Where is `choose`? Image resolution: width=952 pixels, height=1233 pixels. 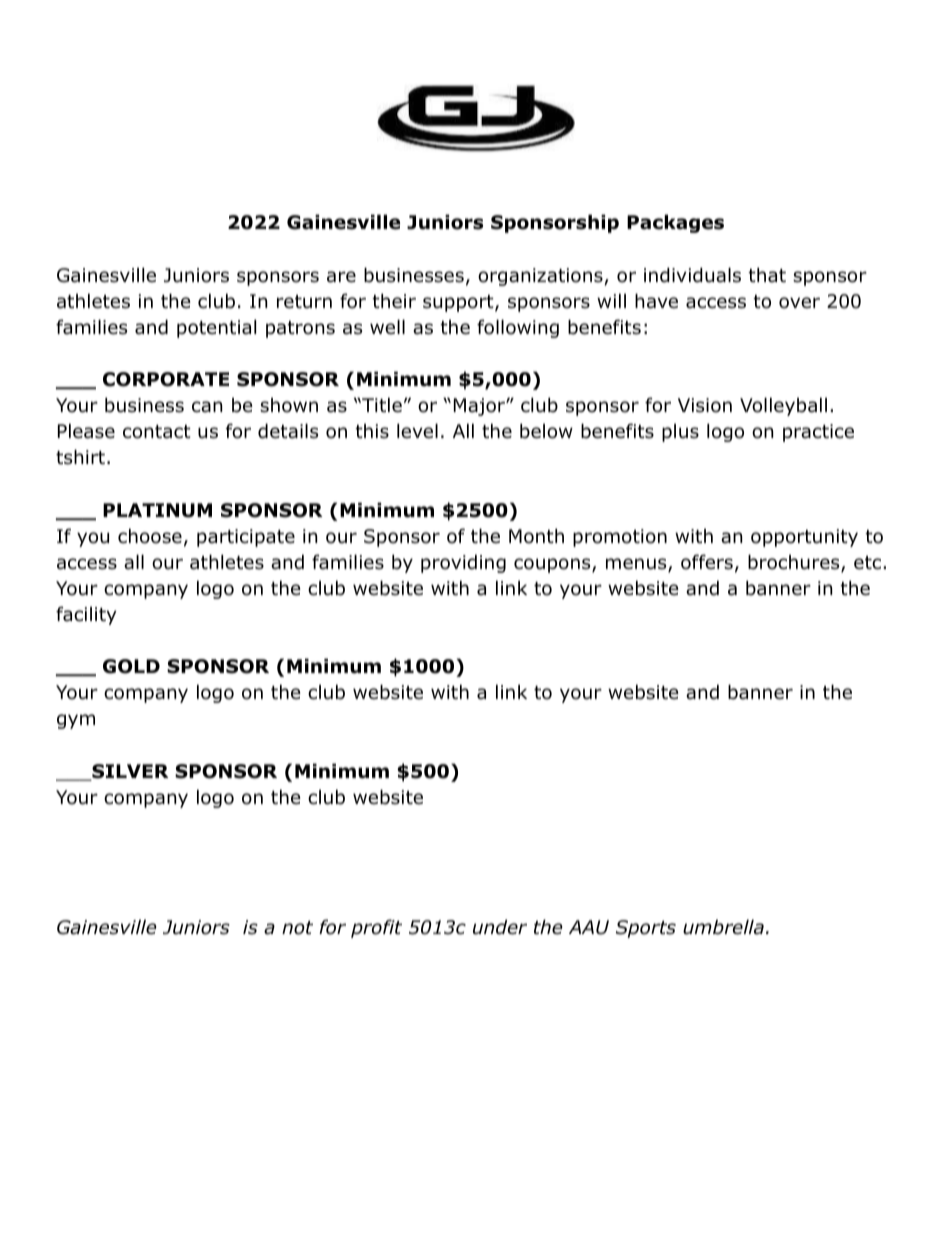
choose is located at coordinates (150, 536).
